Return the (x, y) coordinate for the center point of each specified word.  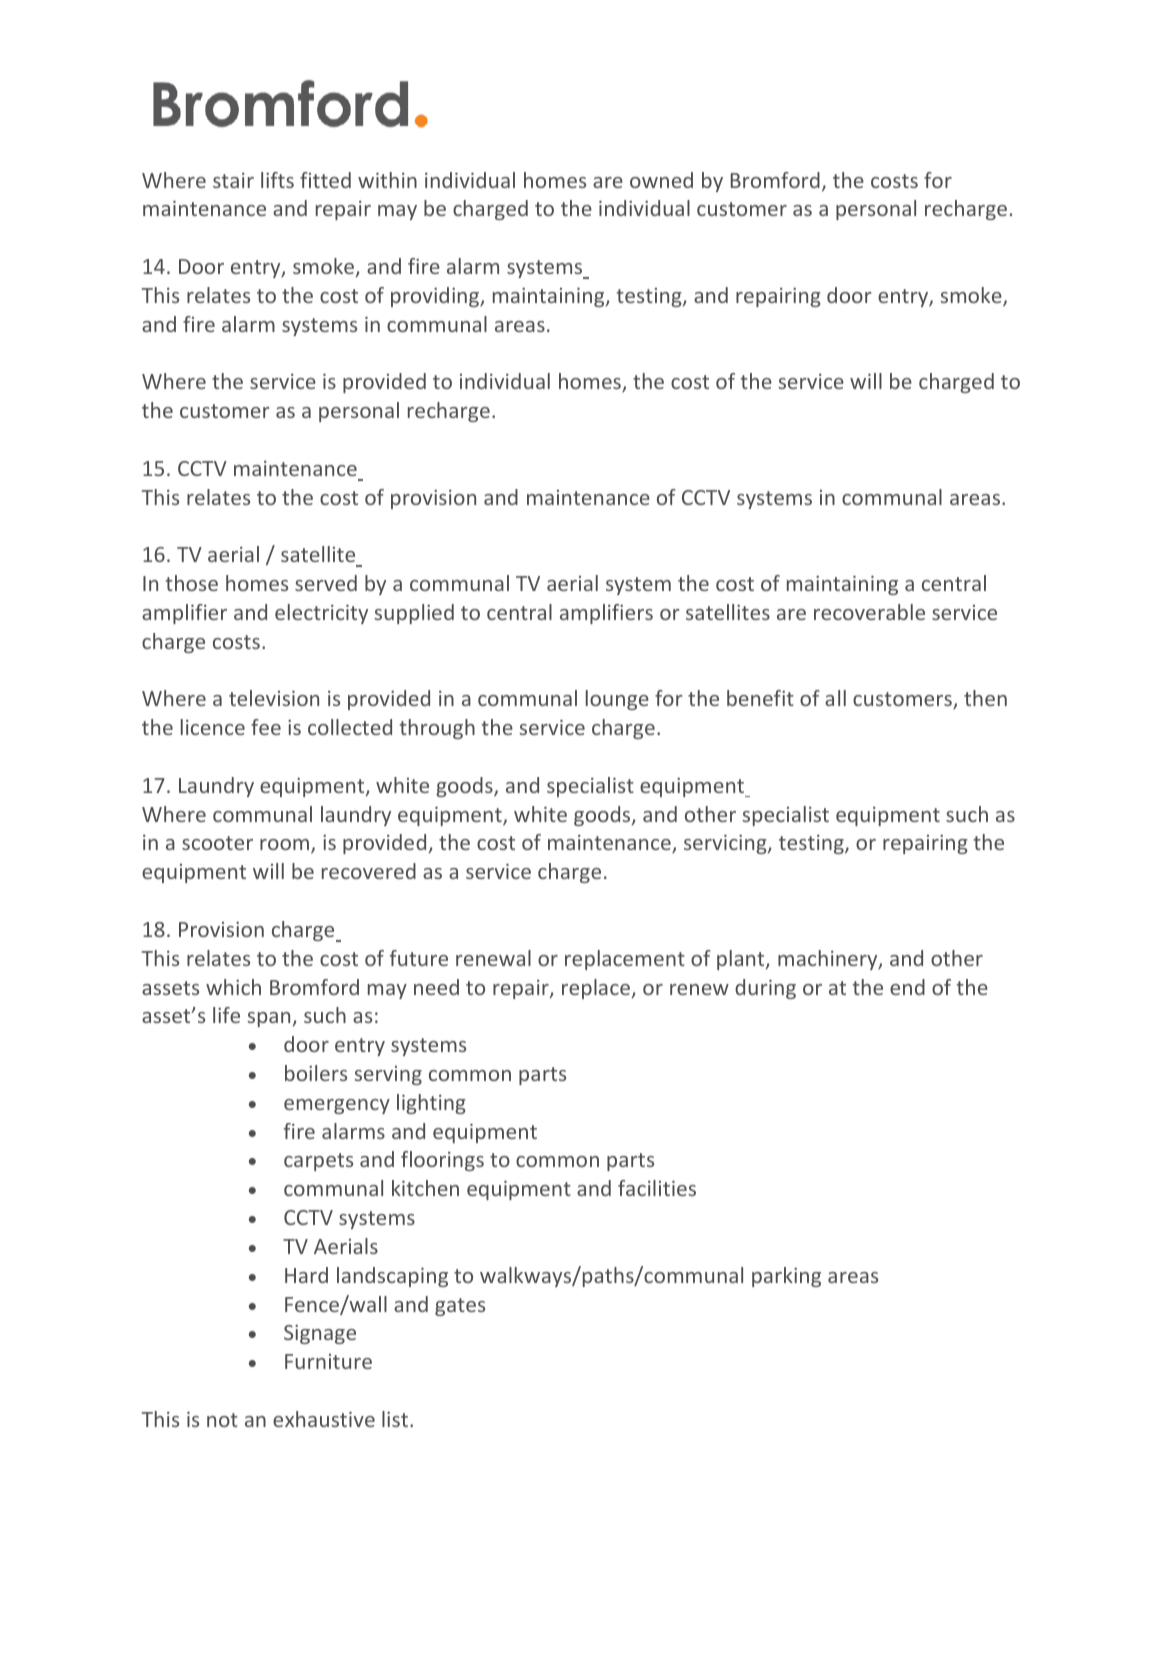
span (268, 1019)
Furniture (328, 1361)
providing (436, 297)
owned (661, 180)
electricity (321, 614)
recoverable (869, 612)
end (907, 987)
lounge (617, 700)
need (436, 987)
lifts (277, 180)
